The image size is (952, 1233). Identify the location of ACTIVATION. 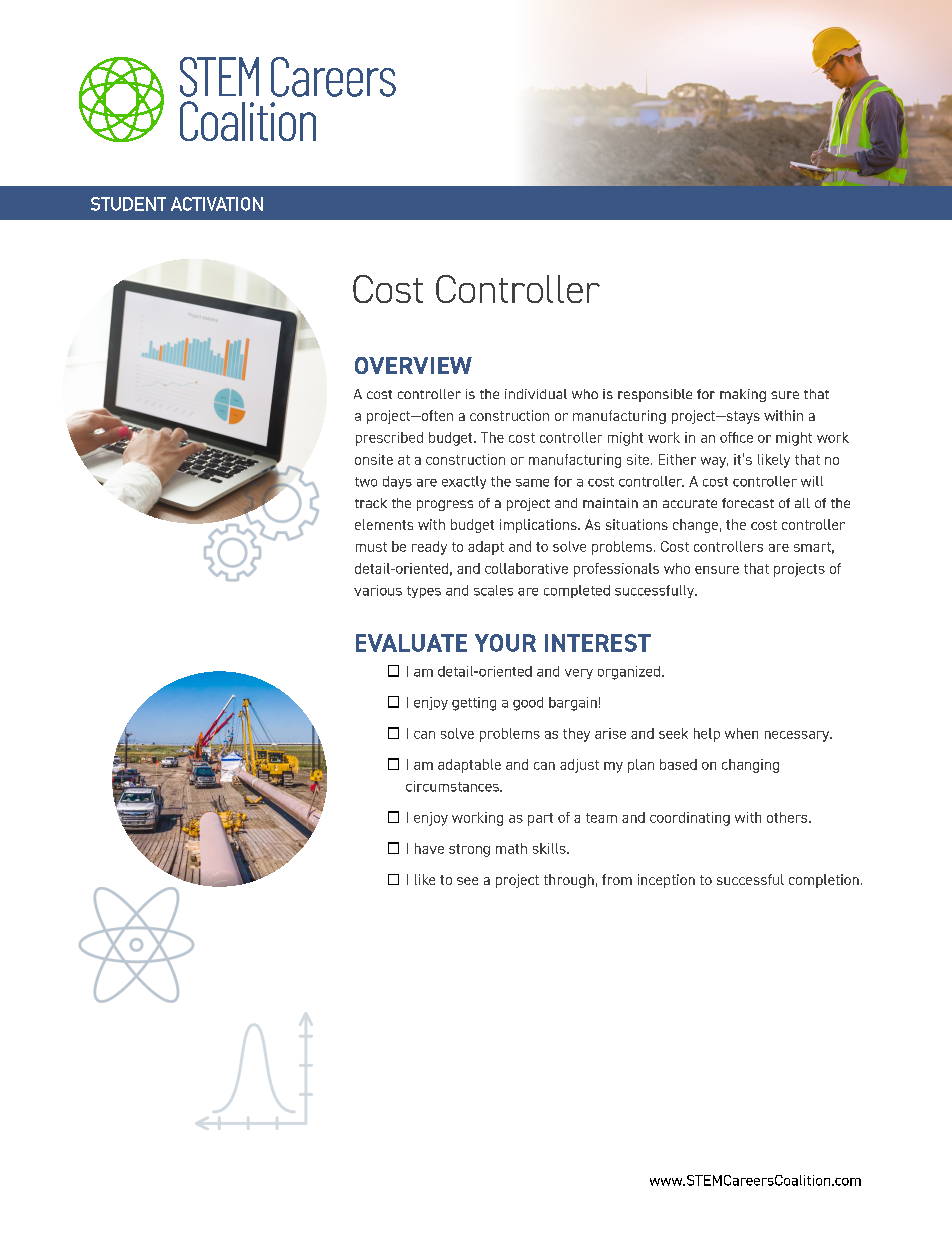
(217, 204).
